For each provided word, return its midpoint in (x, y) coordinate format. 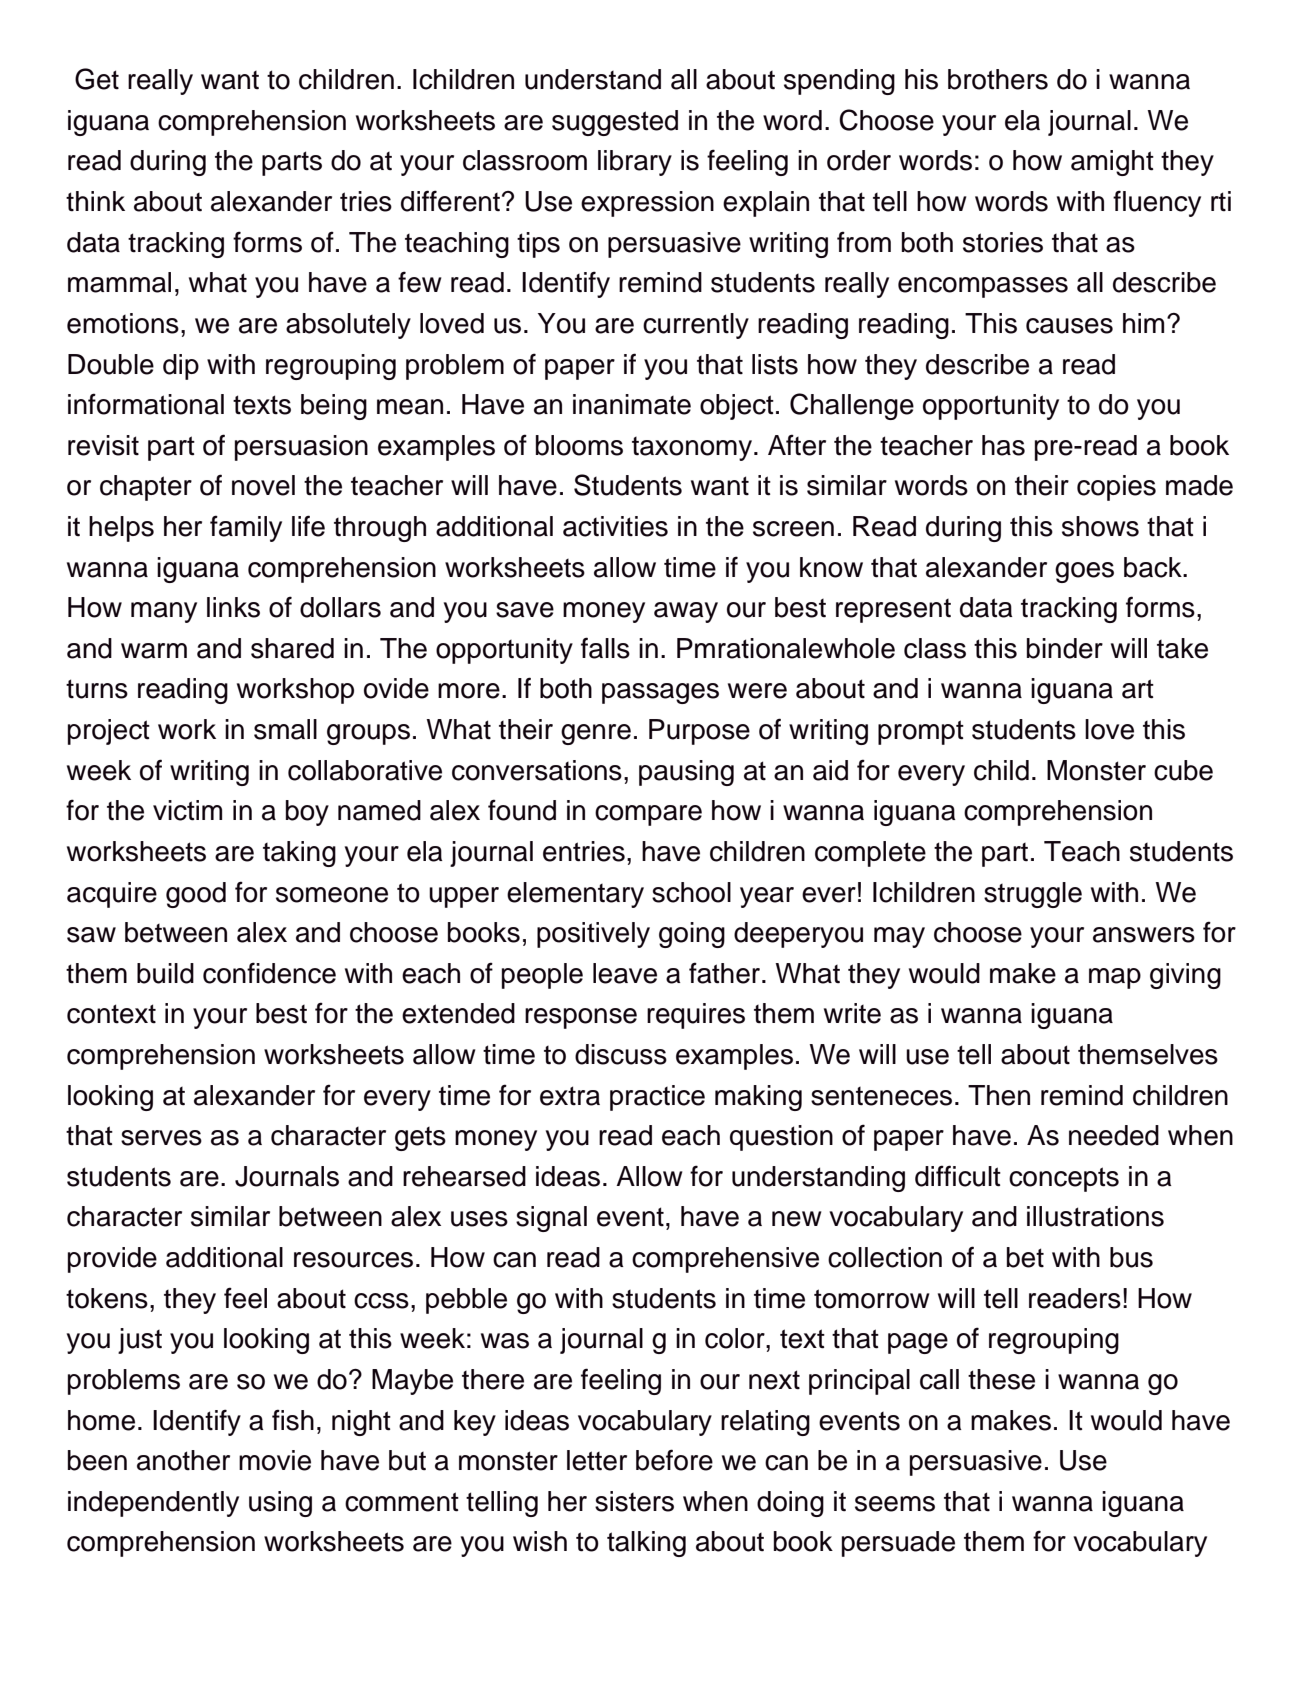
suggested (615, 123)
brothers (998, 79)
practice (657, 1098)
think (95, 201)
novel (263, 485)
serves (161, 1138)
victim (187, 810)
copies (1116, 488)
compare (648, 815)
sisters (634, 1501)
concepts (1064, 1179)
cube (1183, 770)
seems (895, 1504)
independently (153, 1504)
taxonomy (692, 449)
